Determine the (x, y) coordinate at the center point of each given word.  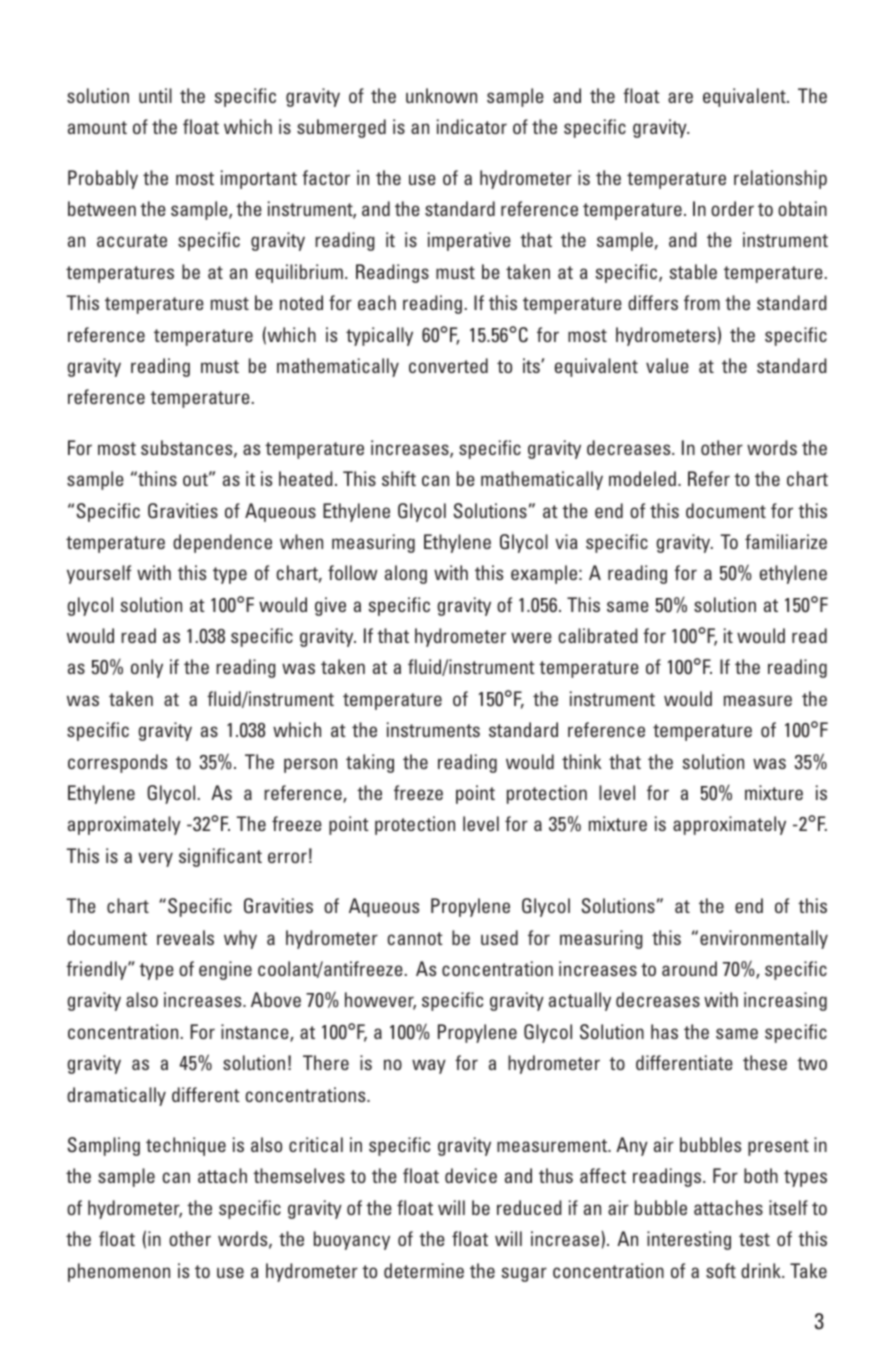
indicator (472, 126)
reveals (185, 937)
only (147, 668)
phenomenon (119, 1272)
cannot (415, 938)
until (155, 95)
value (667, 365)
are (680, 97)
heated (306, 478)
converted (448, 365)
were (531, 637)
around (689, 968)
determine (424, 1270)
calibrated (598, 635)
